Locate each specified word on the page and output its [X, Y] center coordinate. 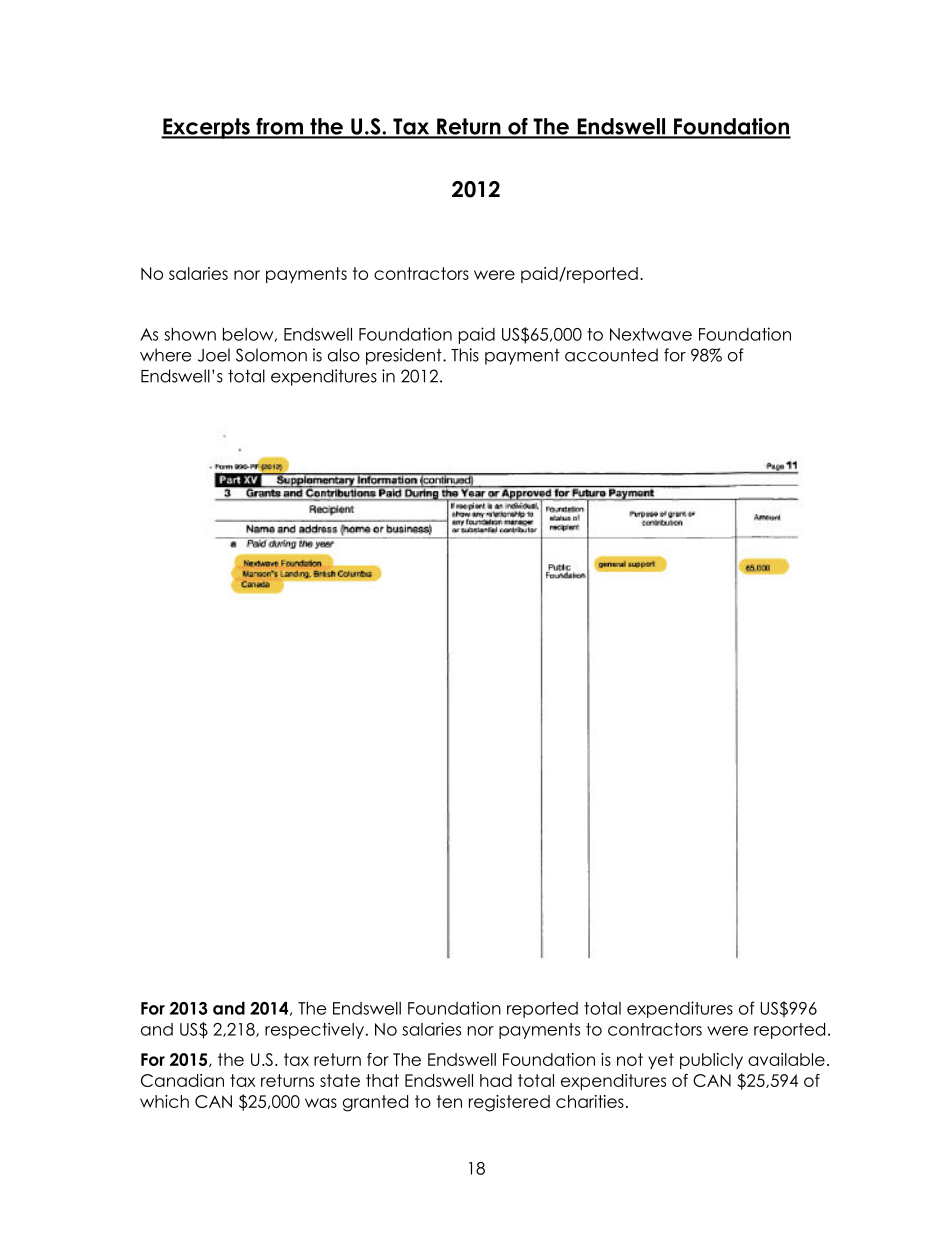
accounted [611, 355]
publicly [711, 1061]
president [405, 356]
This [465, 355]
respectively [314, 1031]
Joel [214, 355]
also [344, 355]
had [496, 1080]
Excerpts [206, 128]
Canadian [182, 1080]
